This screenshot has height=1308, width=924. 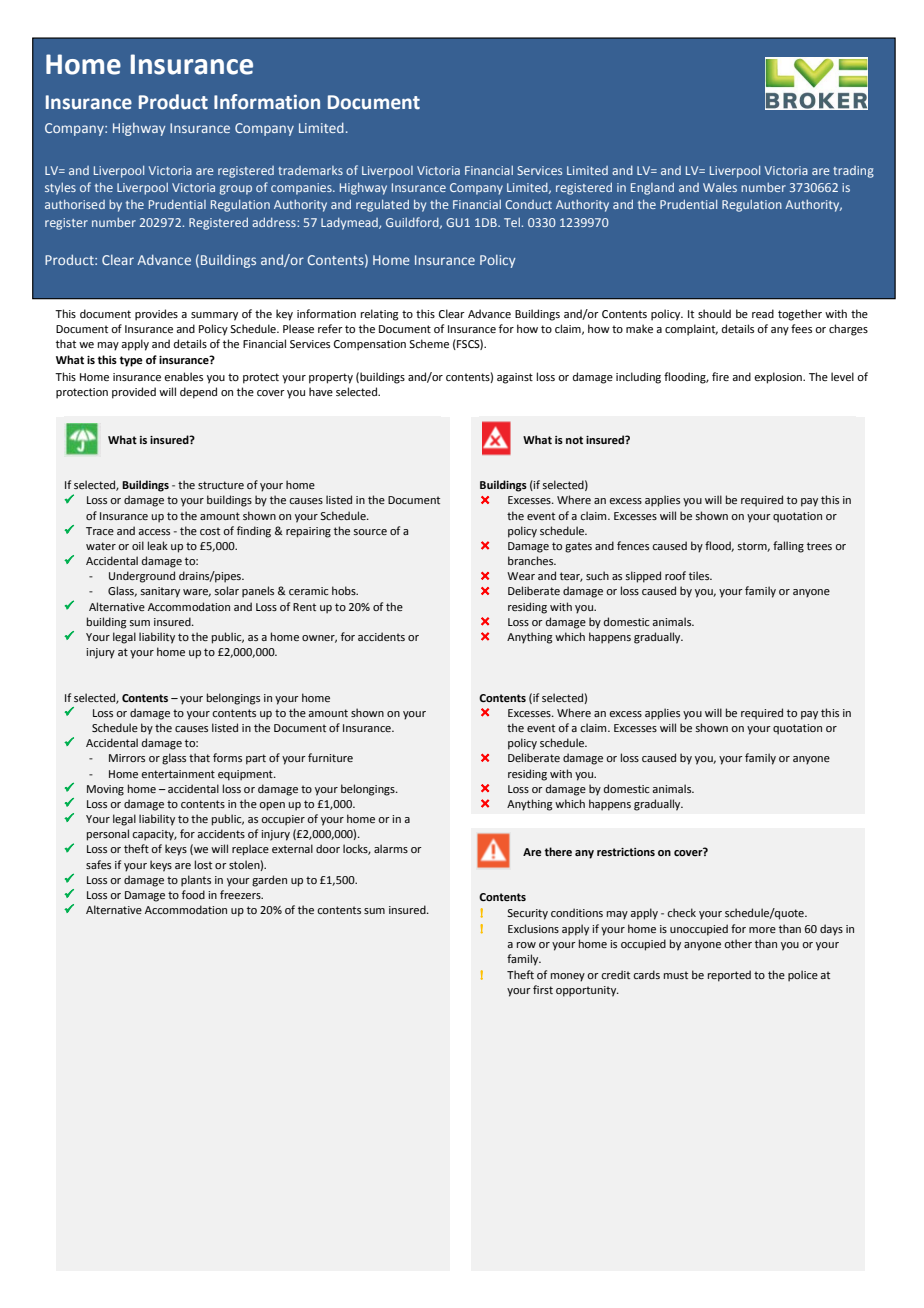 What do you see at coordinates (193, 894) in the screenshot?
I see `food` at bounding box center [193, 894].
